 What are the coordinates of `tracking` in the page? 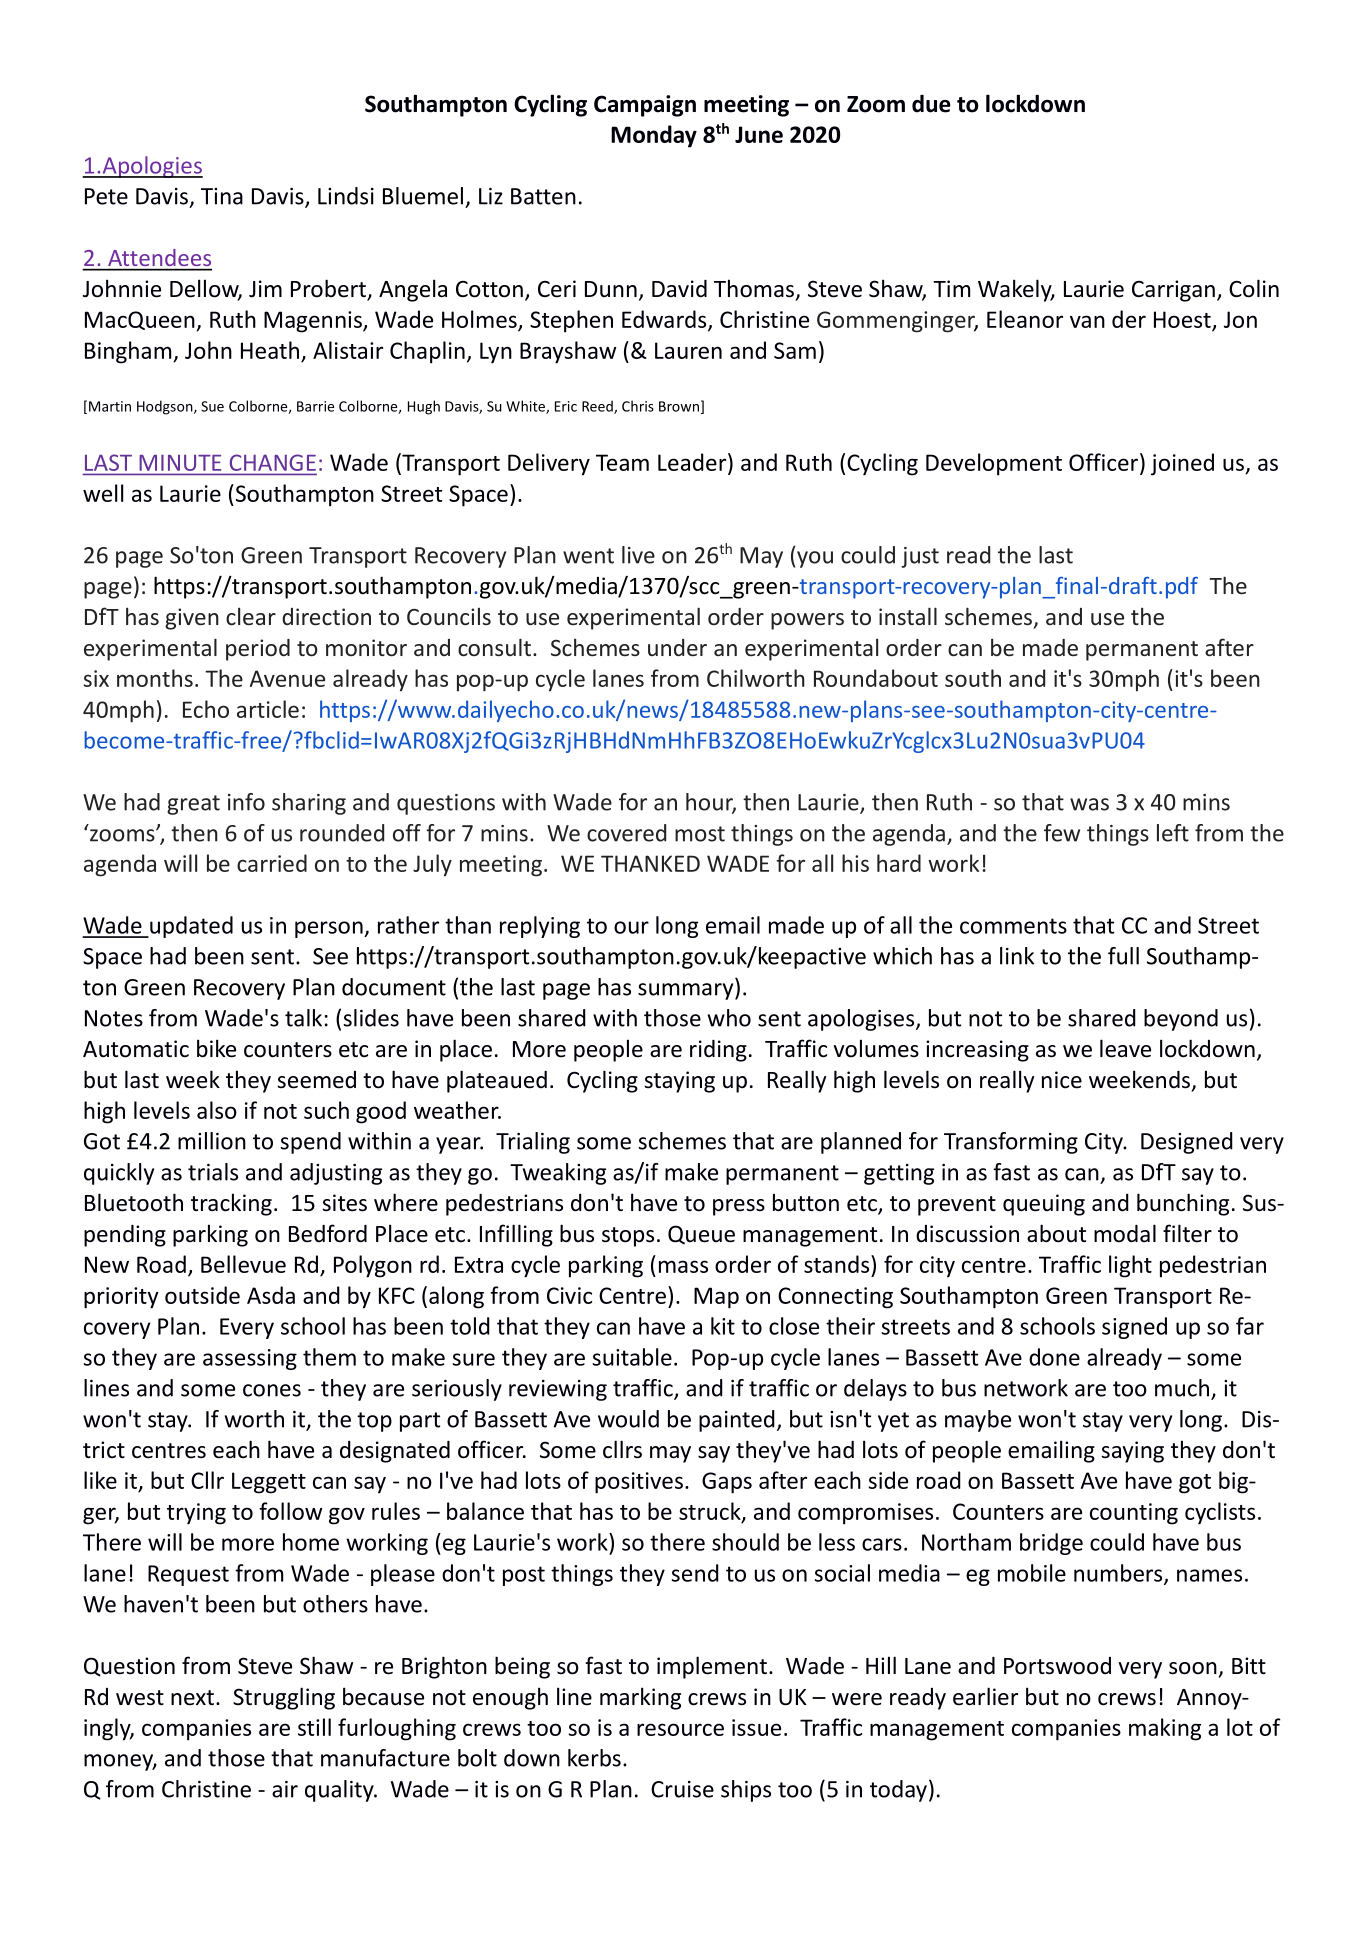 It's located at (231, 1204).
